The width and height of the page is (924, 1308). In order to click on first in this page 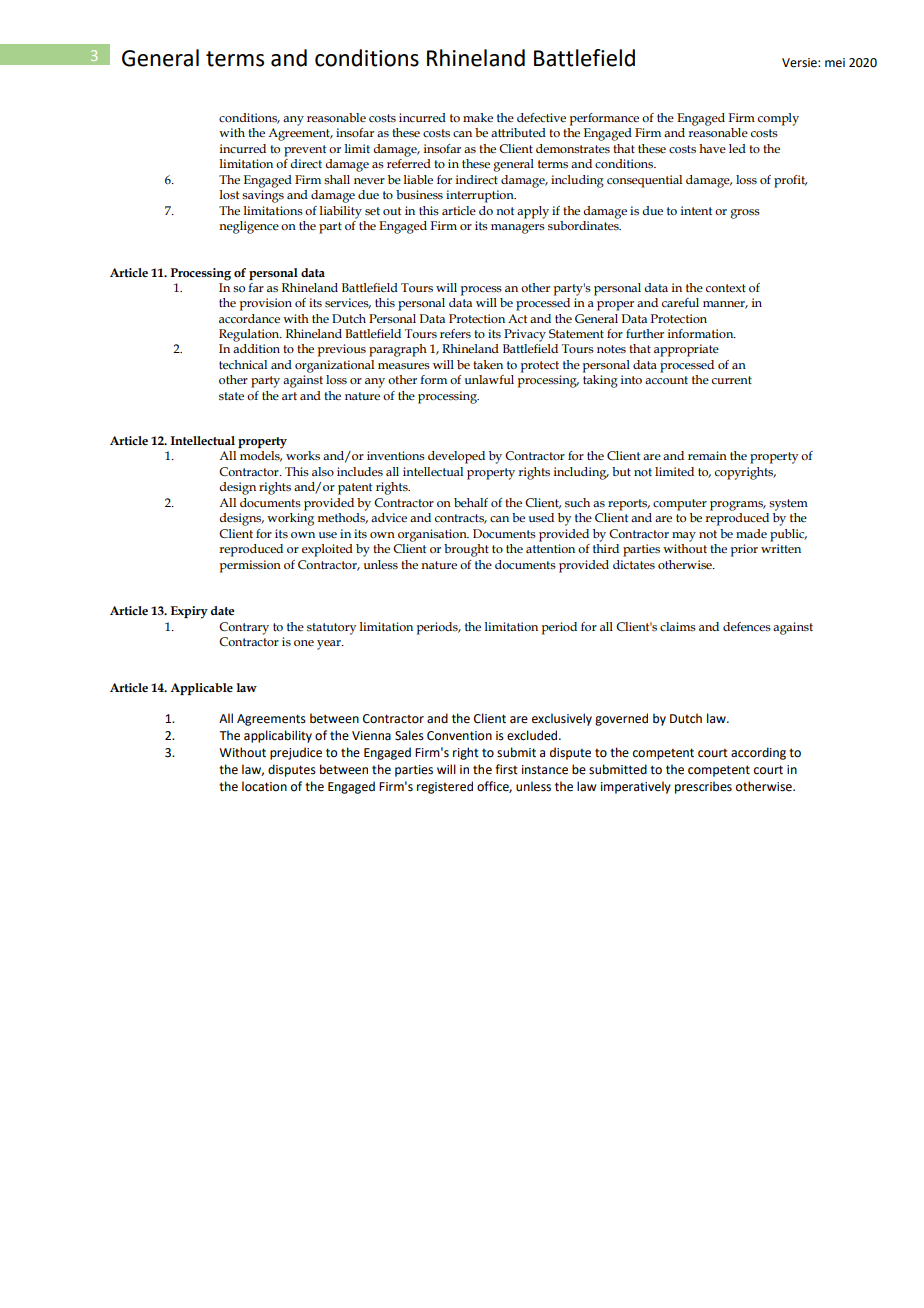, I will do `click(506, 769)`.
